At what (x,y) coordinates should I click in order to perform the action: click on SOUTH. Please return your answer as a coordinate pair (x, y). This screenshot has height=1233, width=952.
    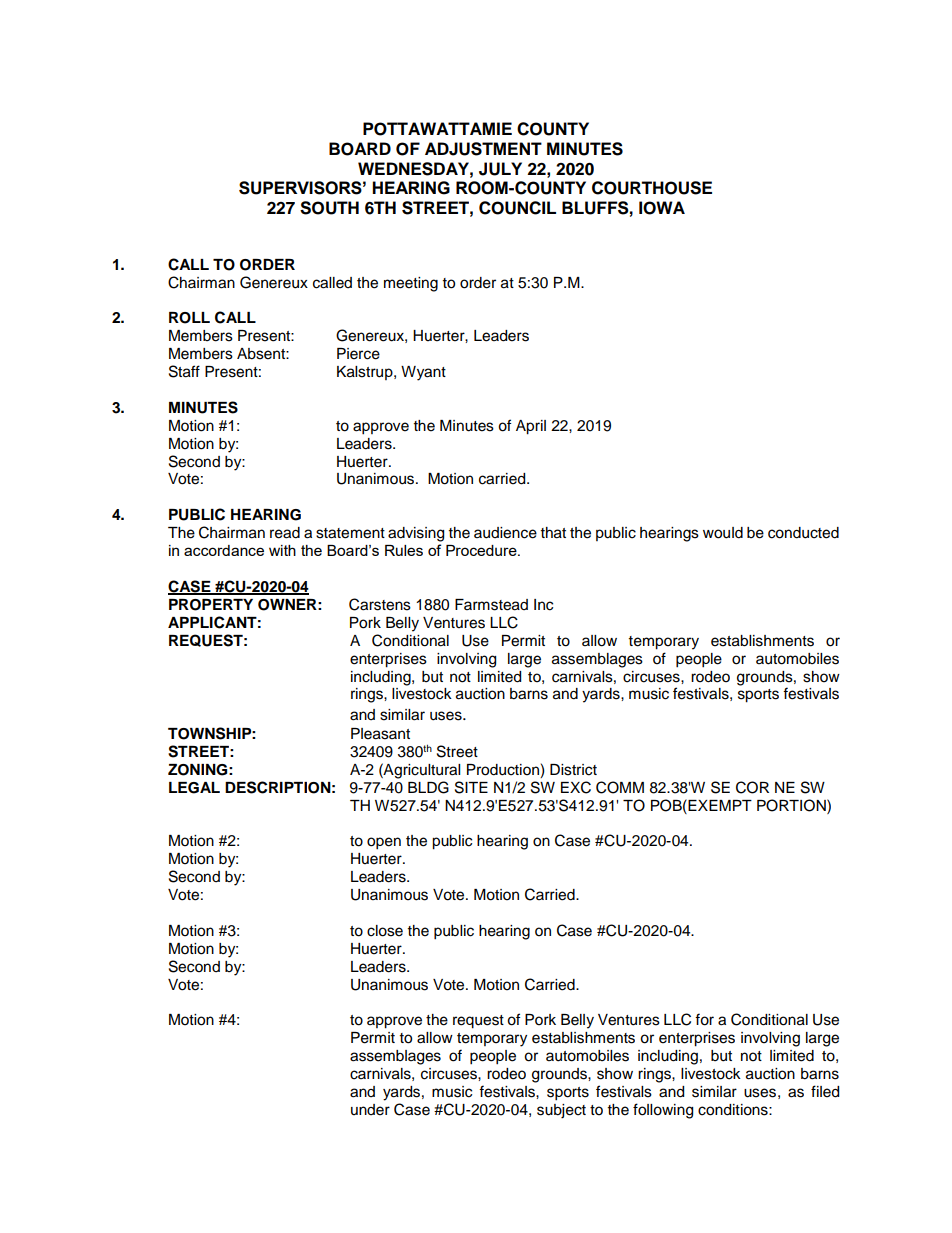
    Looking at the image, I should click on (329, 208).
